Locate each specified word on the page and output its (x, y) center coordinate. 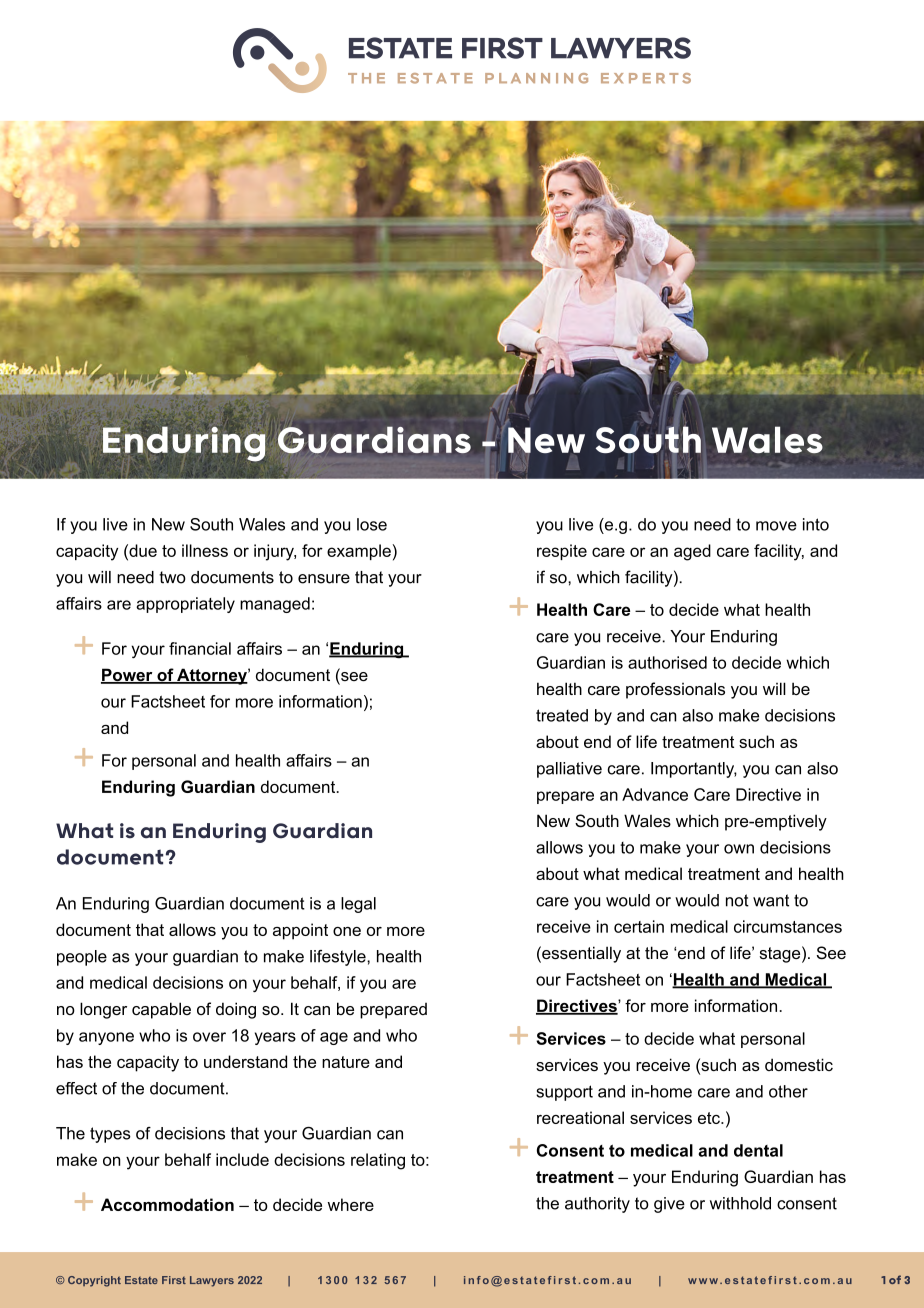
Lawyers (212, 1281)
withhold (740, 1203)
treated (562, 715)
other (788, 1091)
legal (358, 905)
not (737, 900)
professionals (675, 690)
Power (128, 676)
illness (205, 550)
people (82, 958)
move (776, 526)
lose (372, 524)
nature (346, 1062)
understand (245, 1061)
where (351, 1204)
